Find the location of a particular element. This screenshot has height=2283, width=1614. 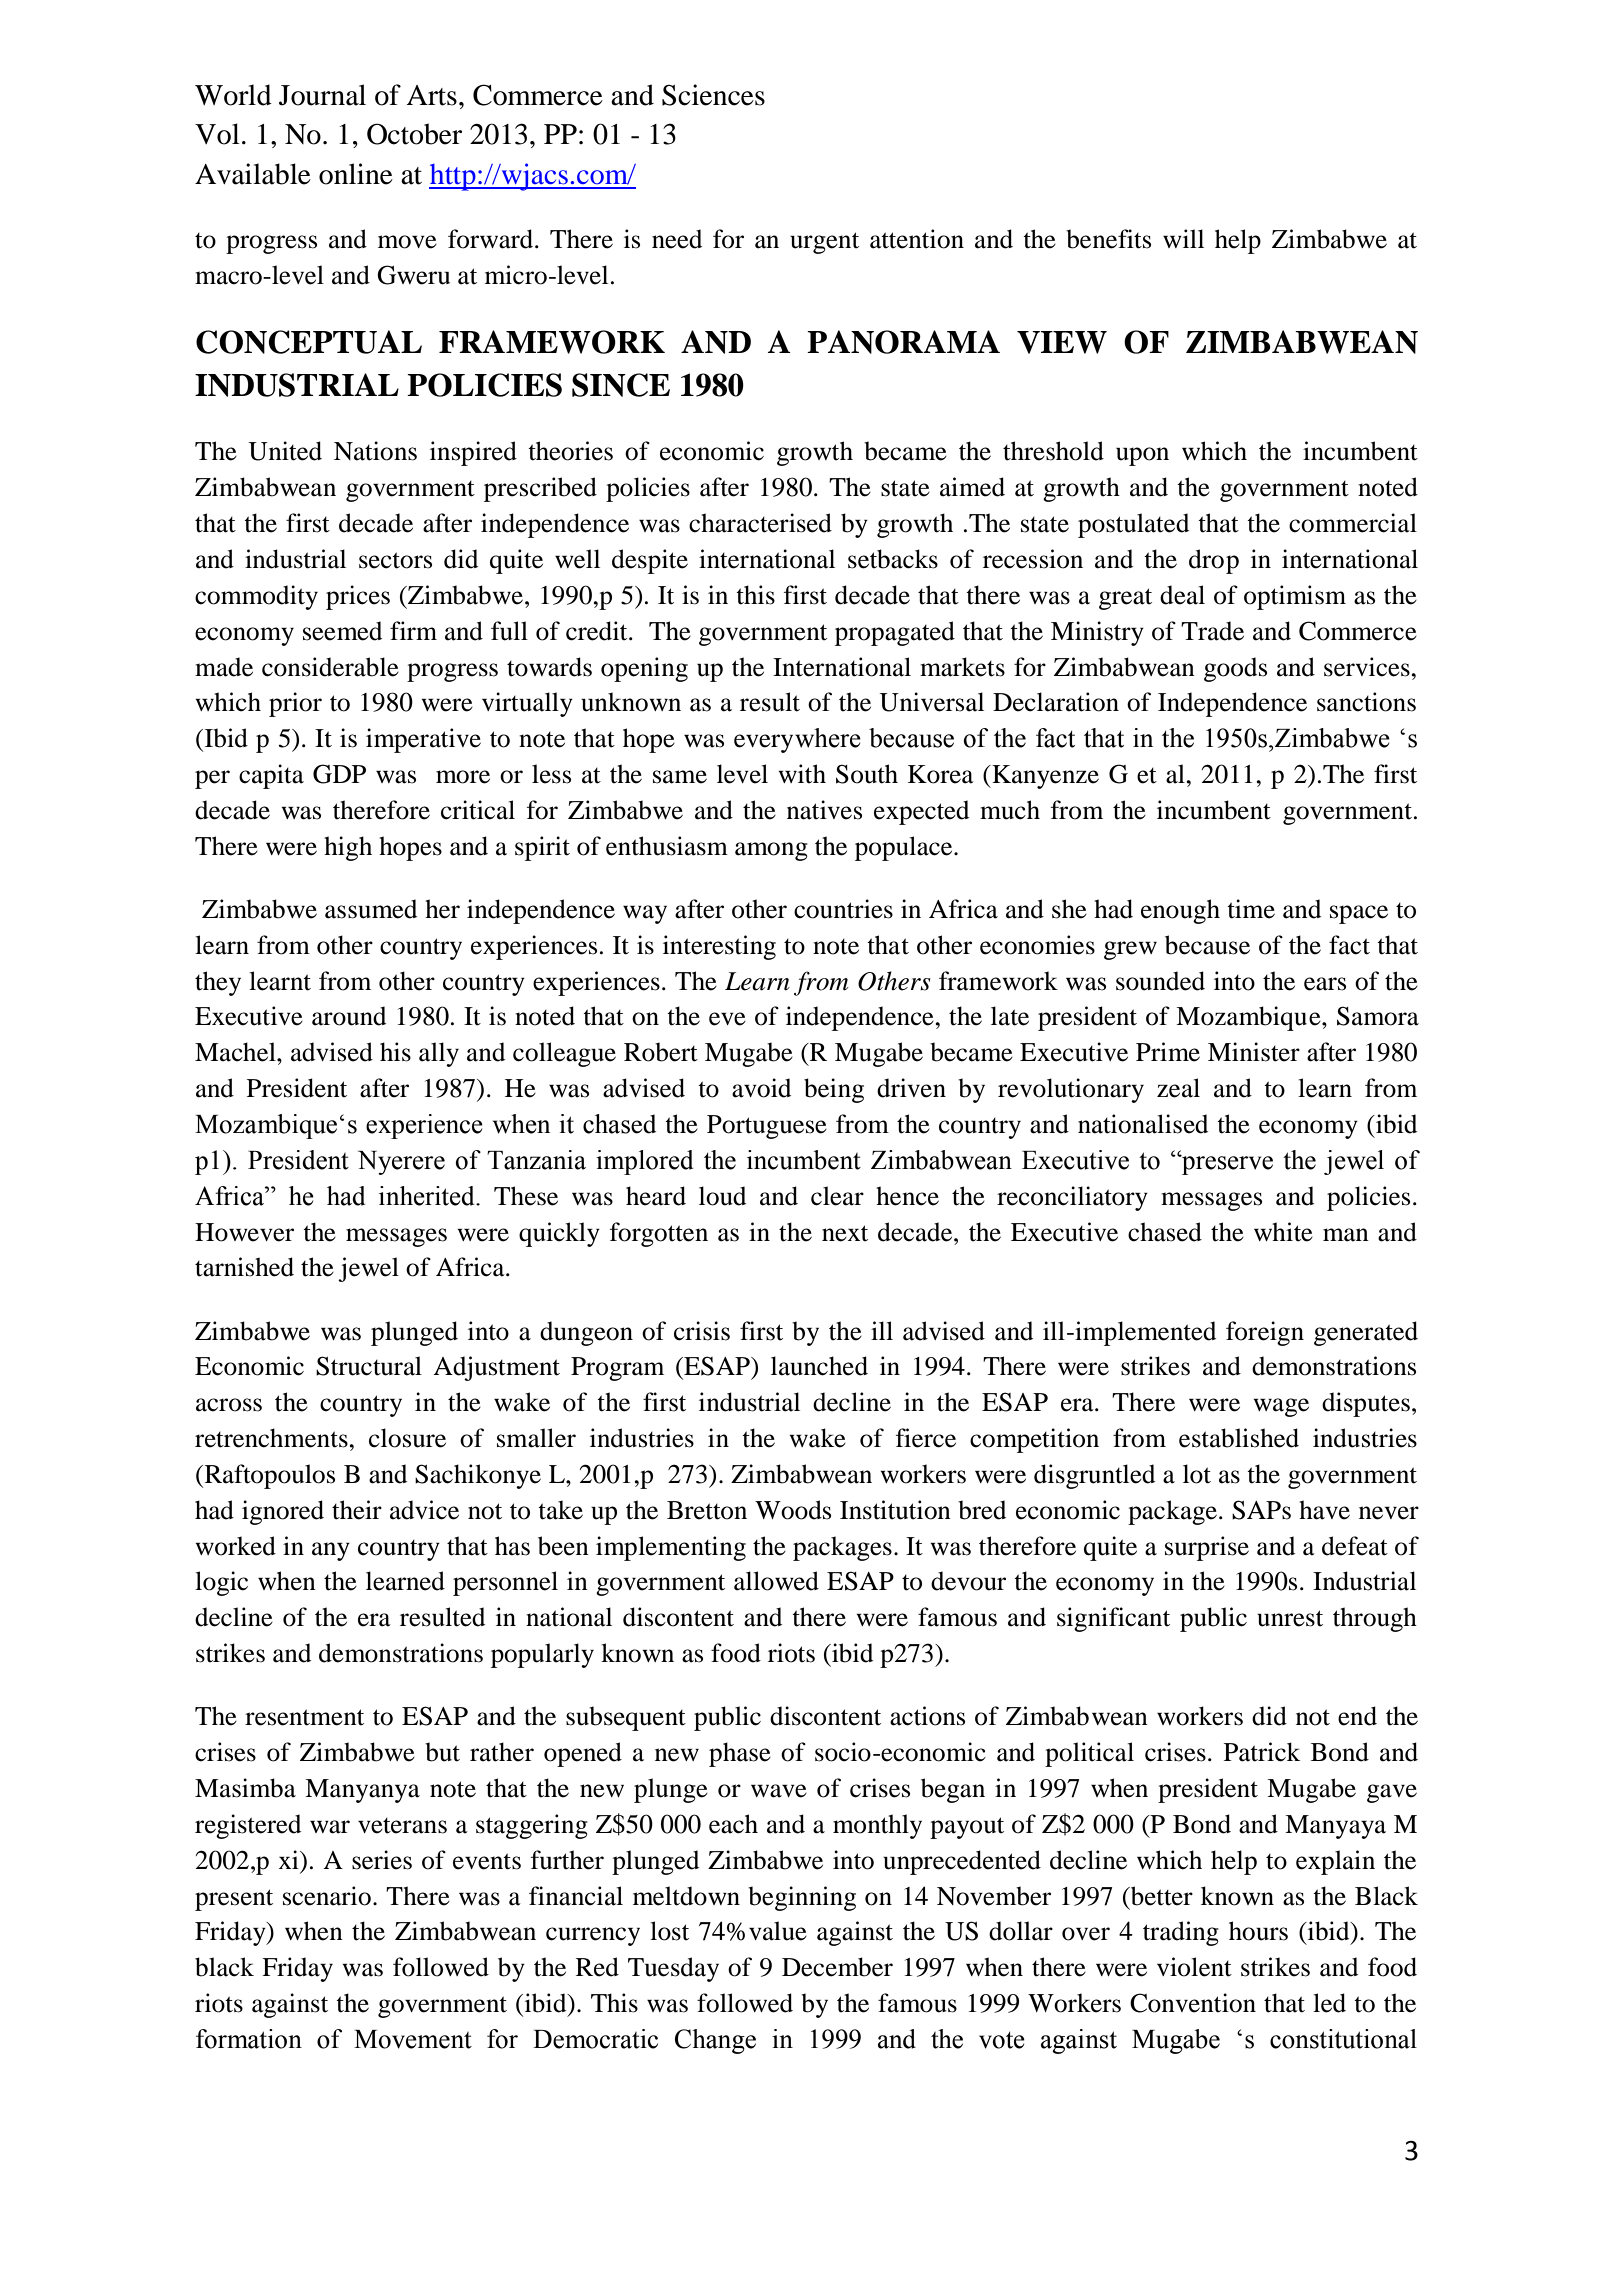

their is located at coordinates (357, 1510).
